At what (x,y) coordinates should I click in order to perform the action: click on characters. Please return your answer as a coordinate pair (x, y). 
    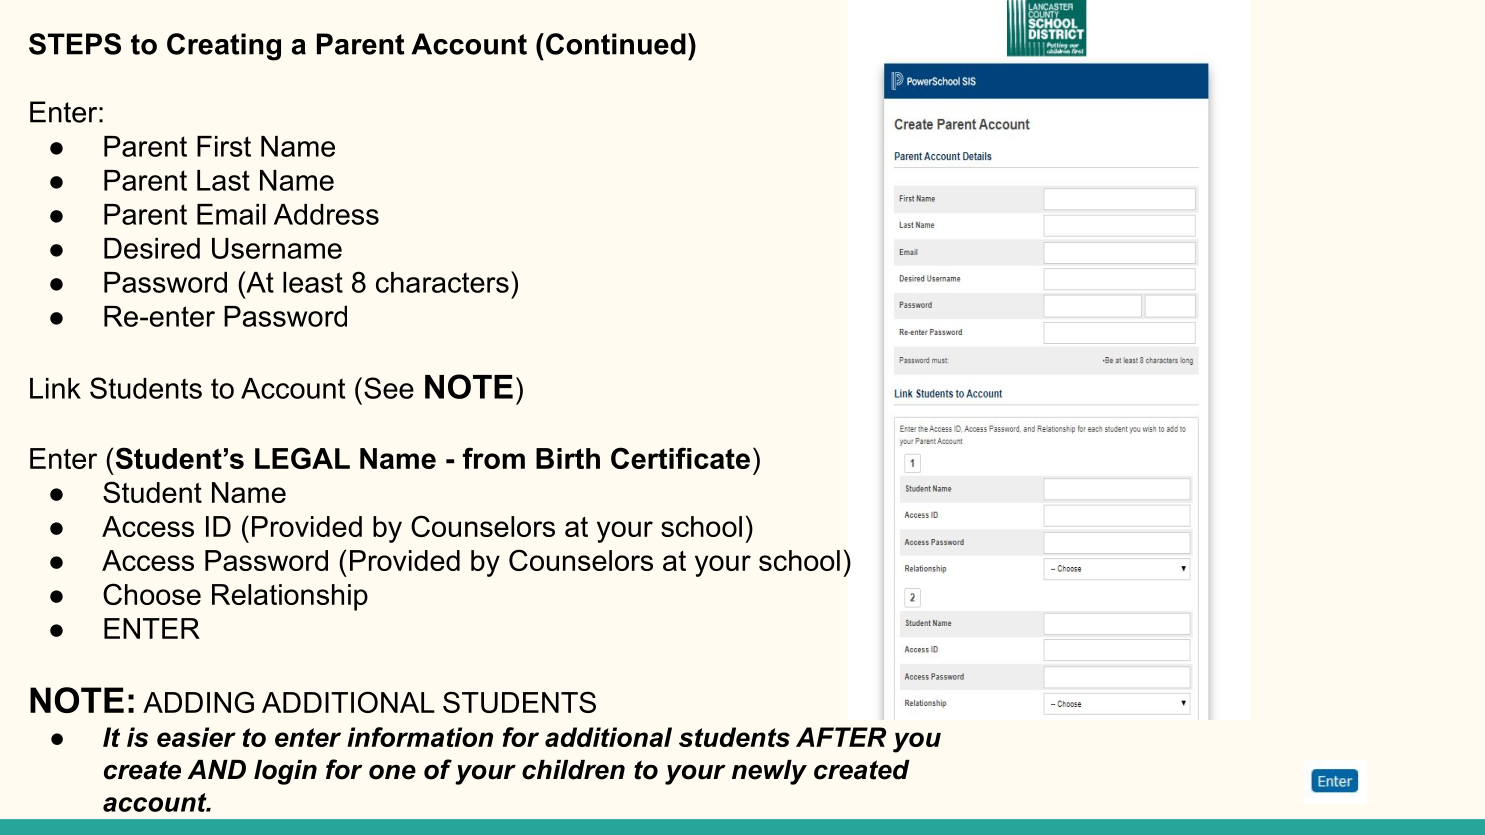
    Looking at the image, I should click on (442, 282).
